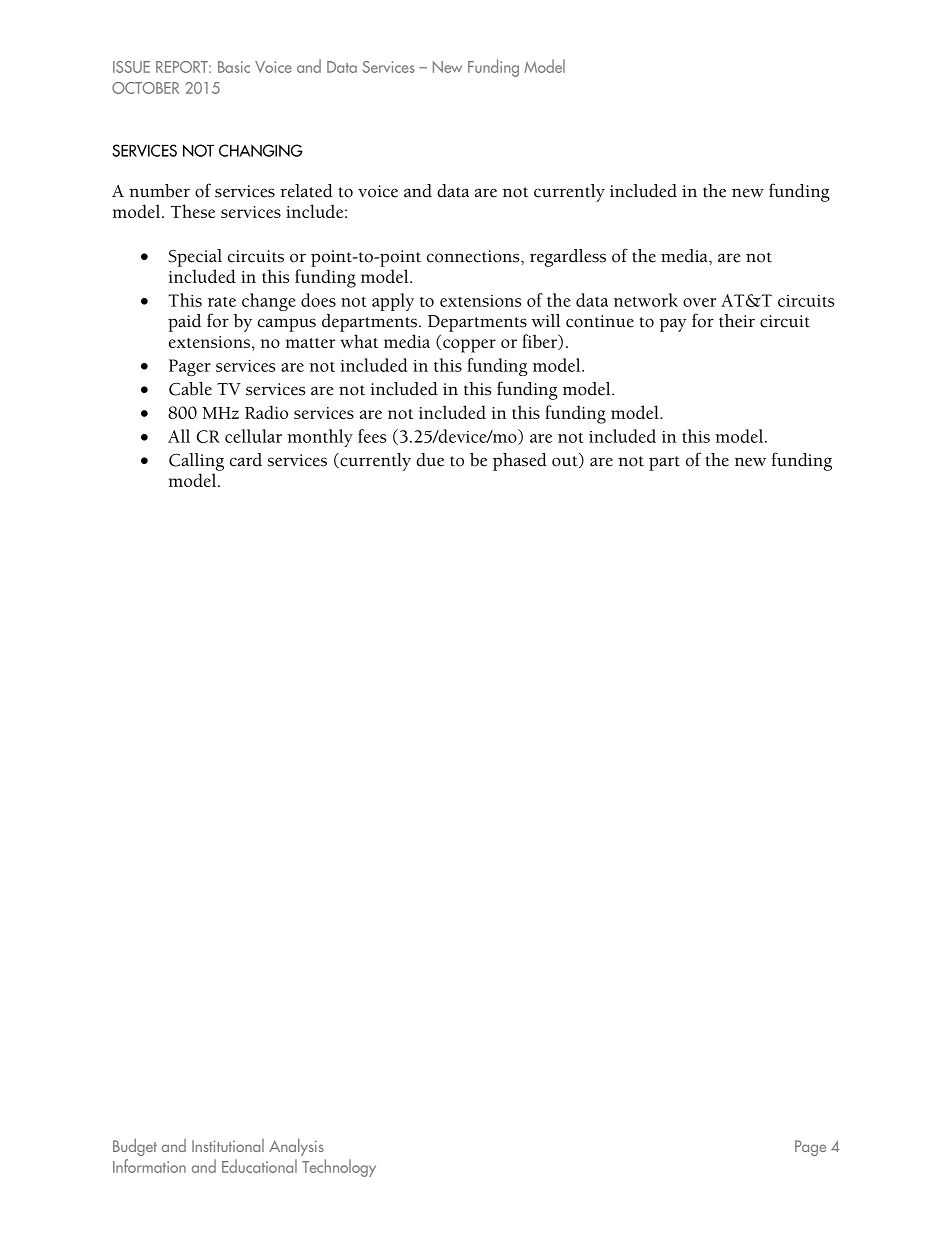 This image has height=1233, width=952. Describe the element at coordinates (196, 462) in the image. I see `Calling` at that location.
